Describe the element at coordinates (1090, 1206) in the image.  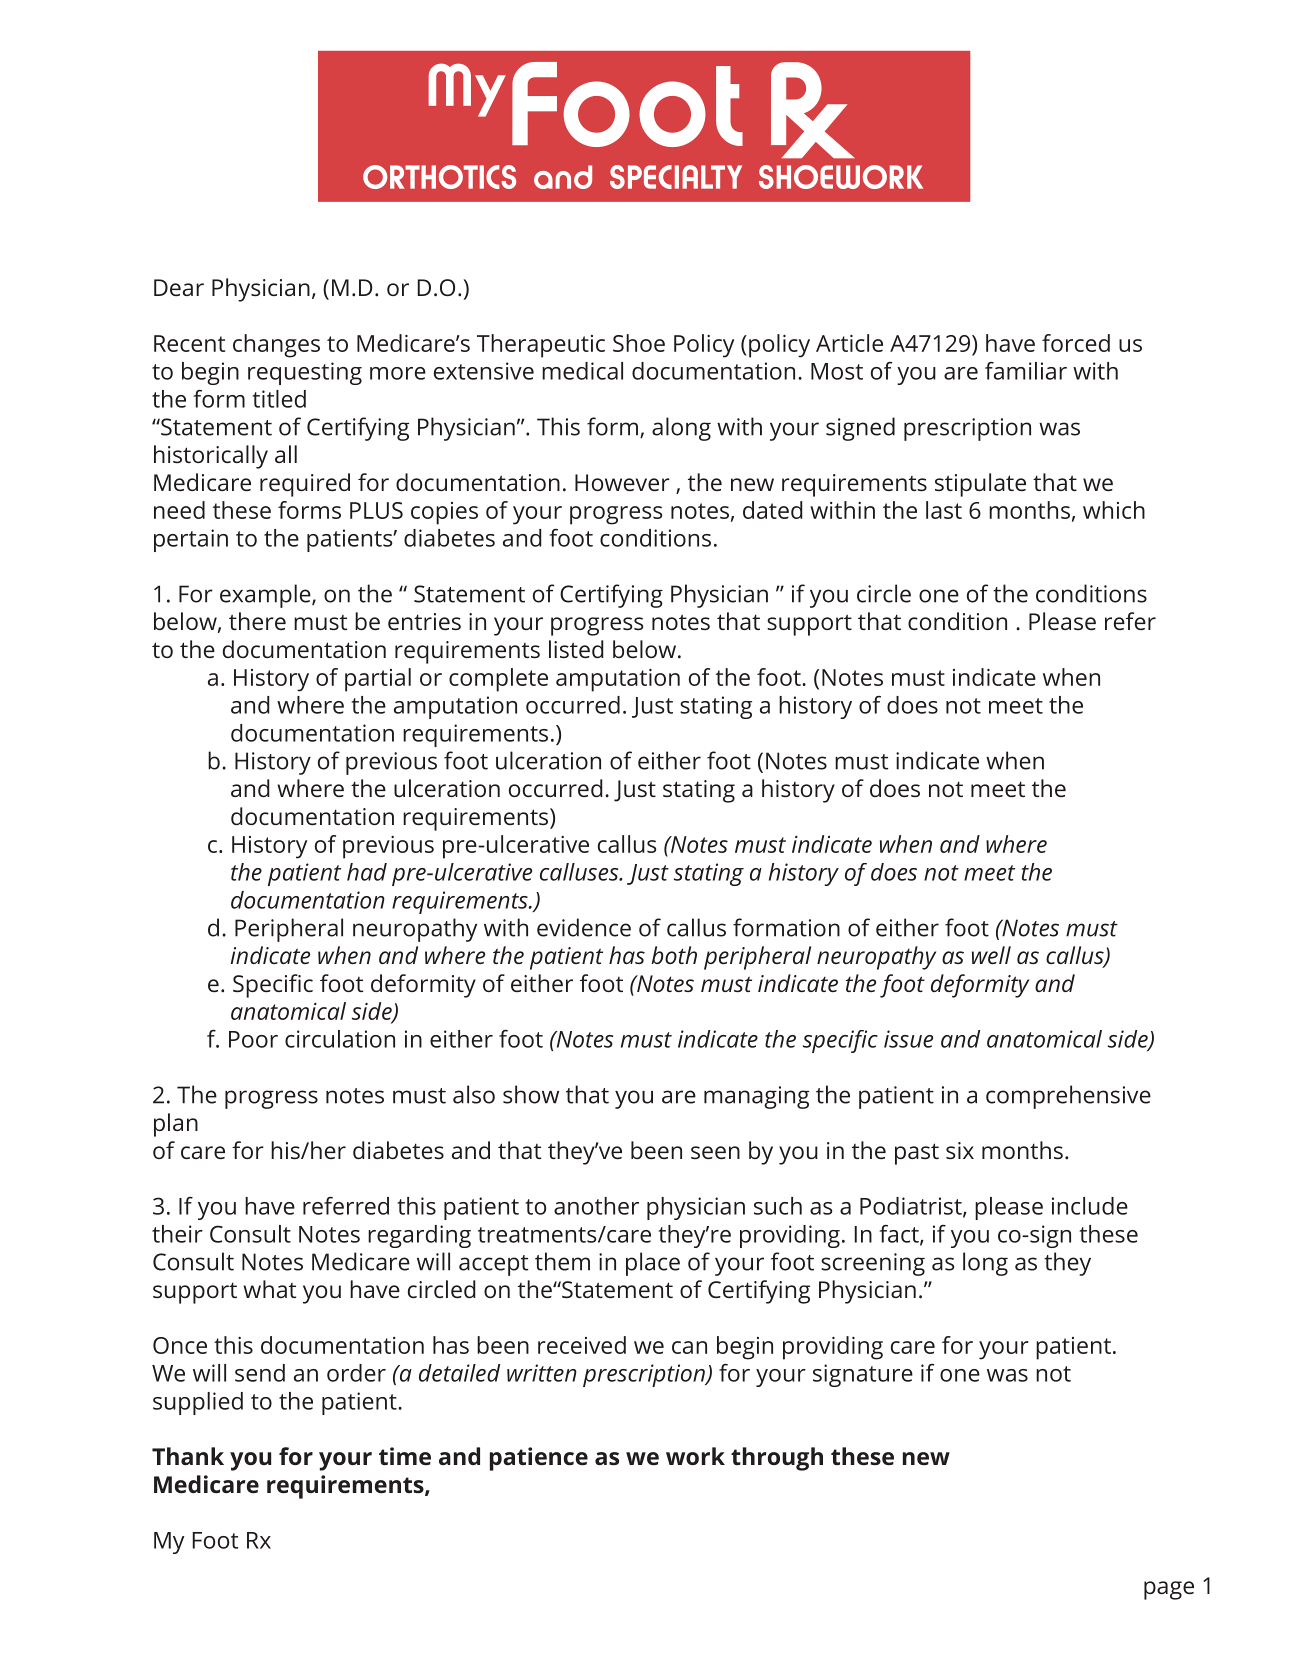
I see `include` at that location.
